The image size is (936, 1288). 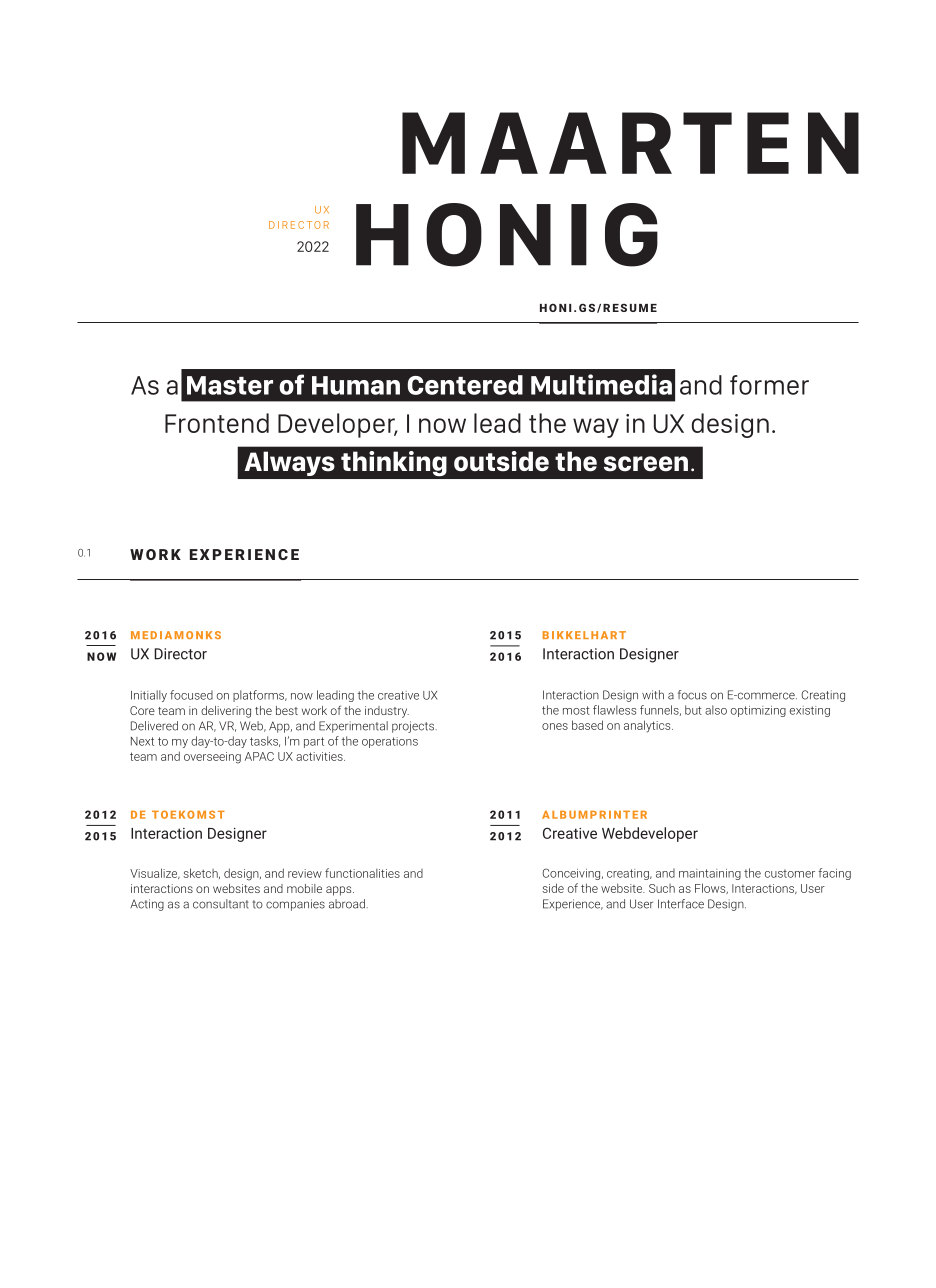 What do you see at coordinates (230, 385) in the image?
I see `Master` at bounding box center [230, 385].
